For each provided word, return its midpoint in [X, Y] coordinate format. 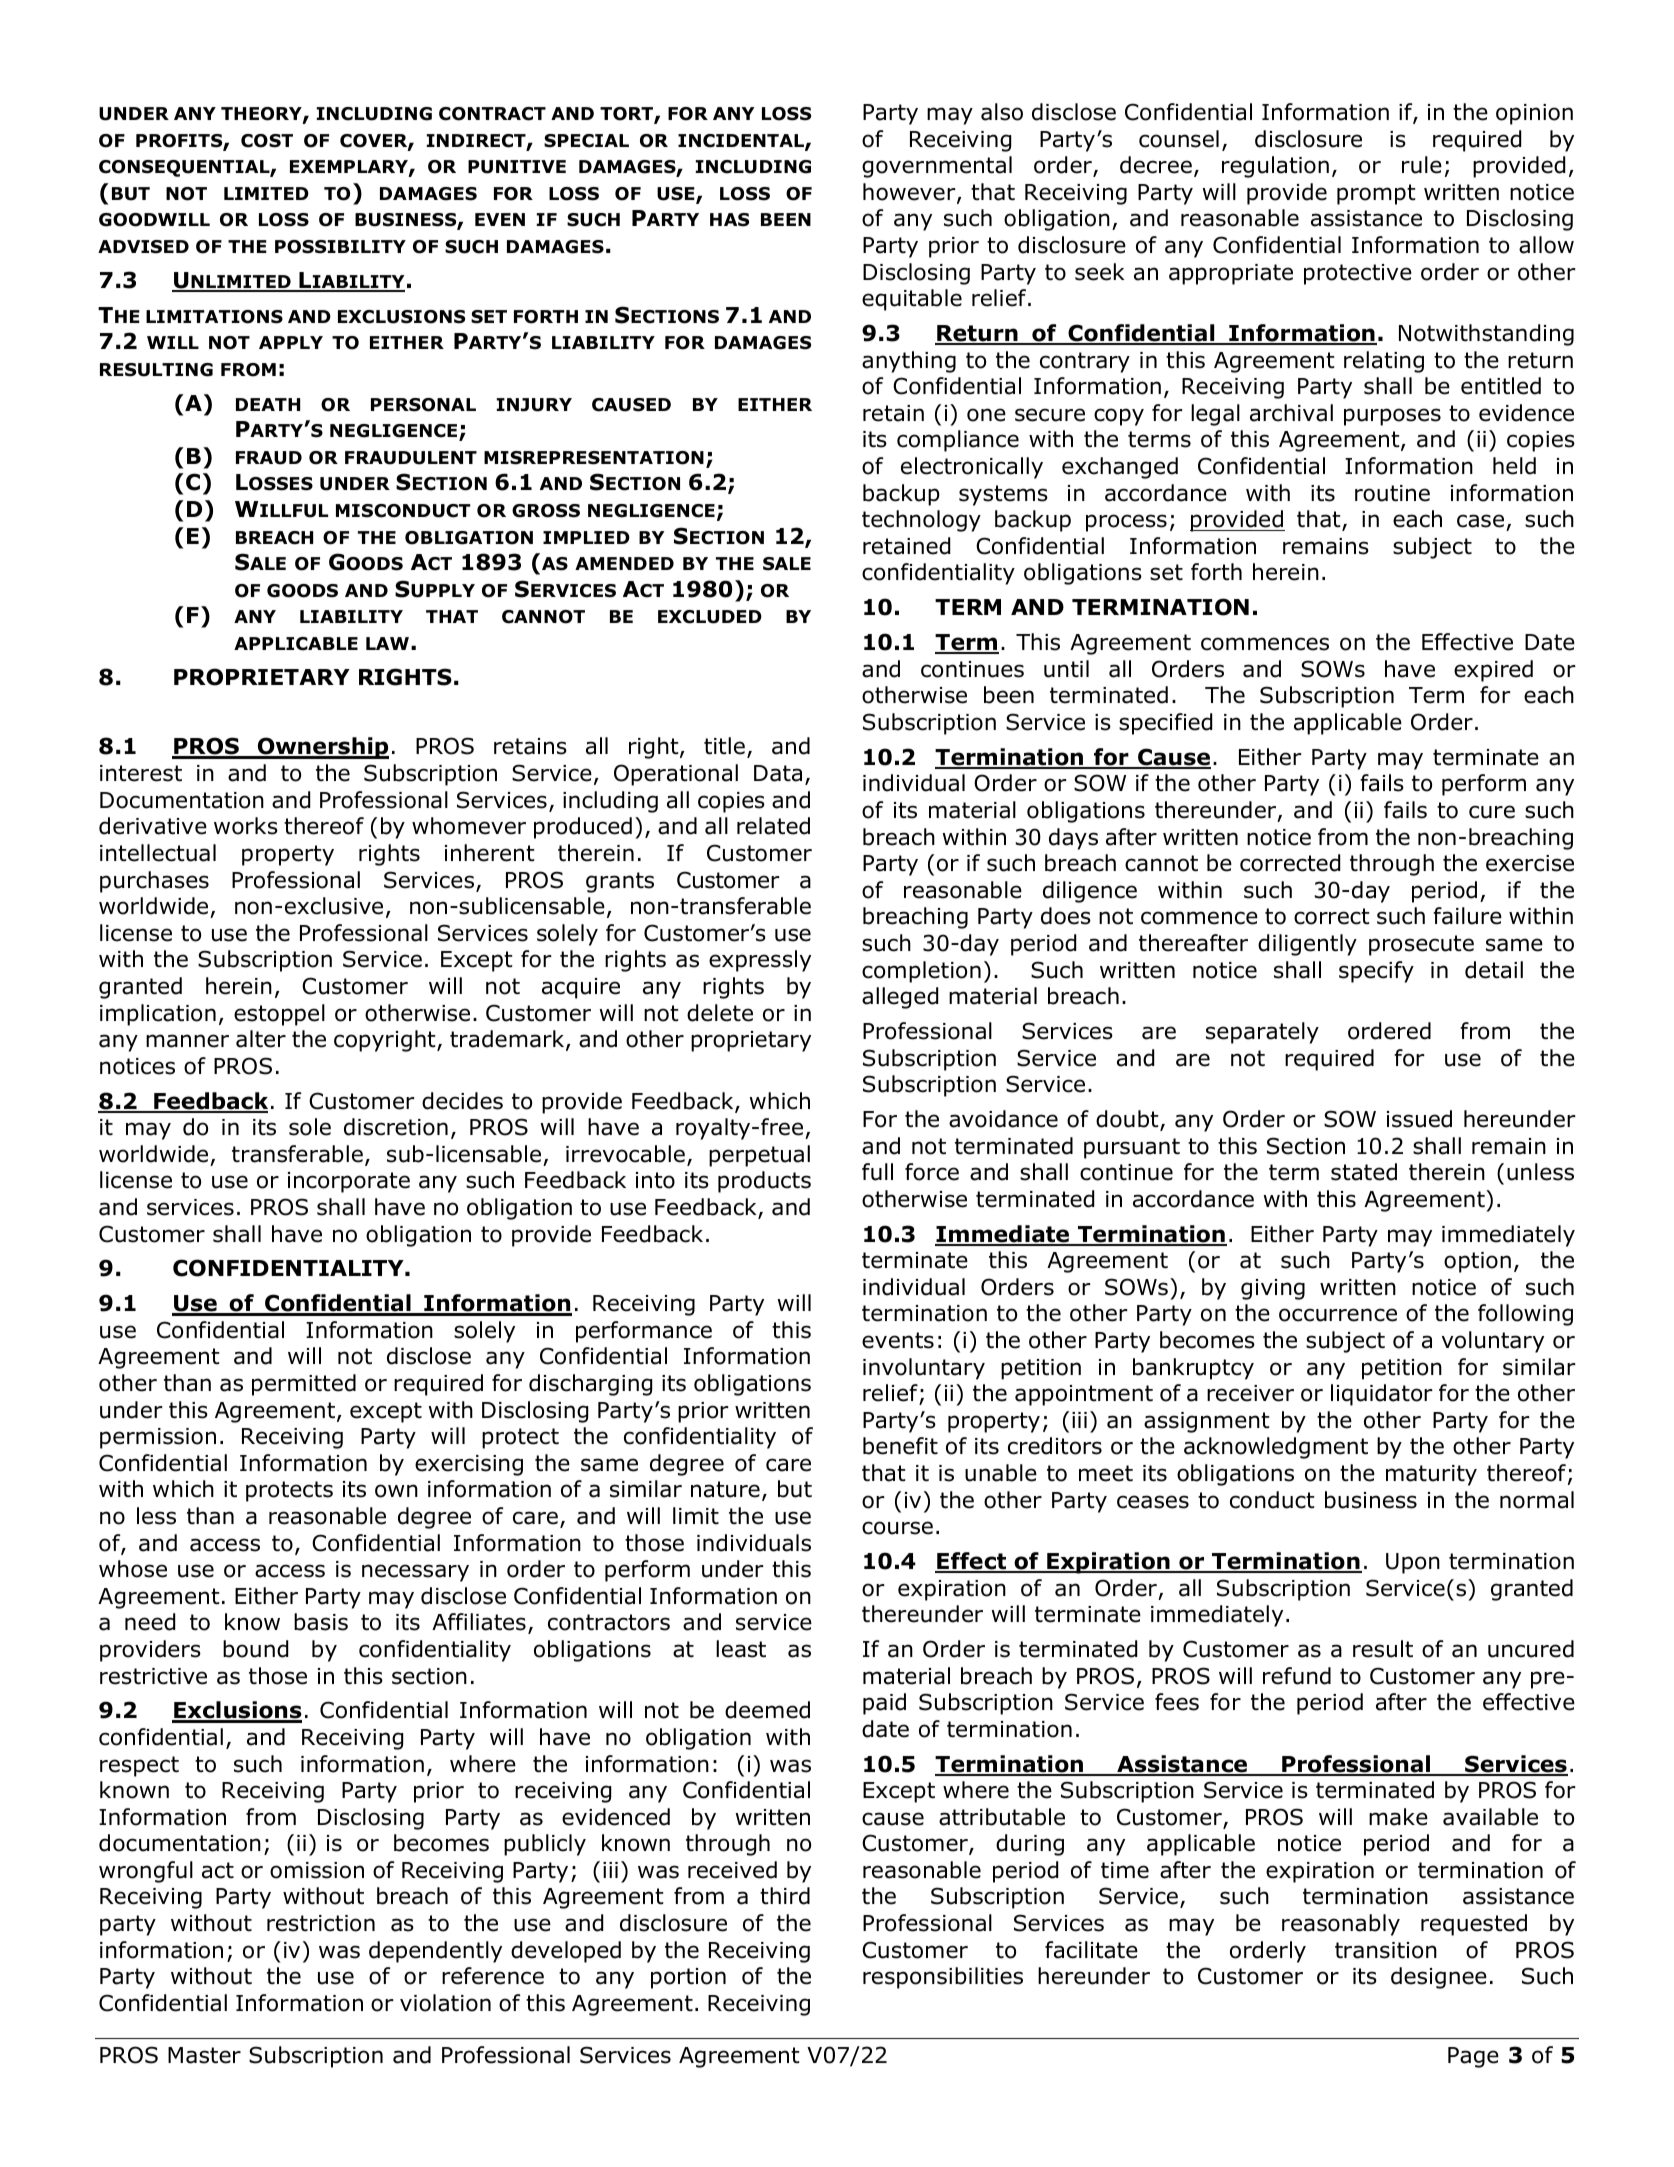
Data [778, 773]
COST [267, 141]
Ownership [322, 748]
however [910, 193]
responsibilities [943, 1978]
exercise [1530, 863]
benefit [900, 1446]
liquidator [1382, 1395]
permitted [304, 1385]
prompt [1376, 194]
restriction [321, 1923]
